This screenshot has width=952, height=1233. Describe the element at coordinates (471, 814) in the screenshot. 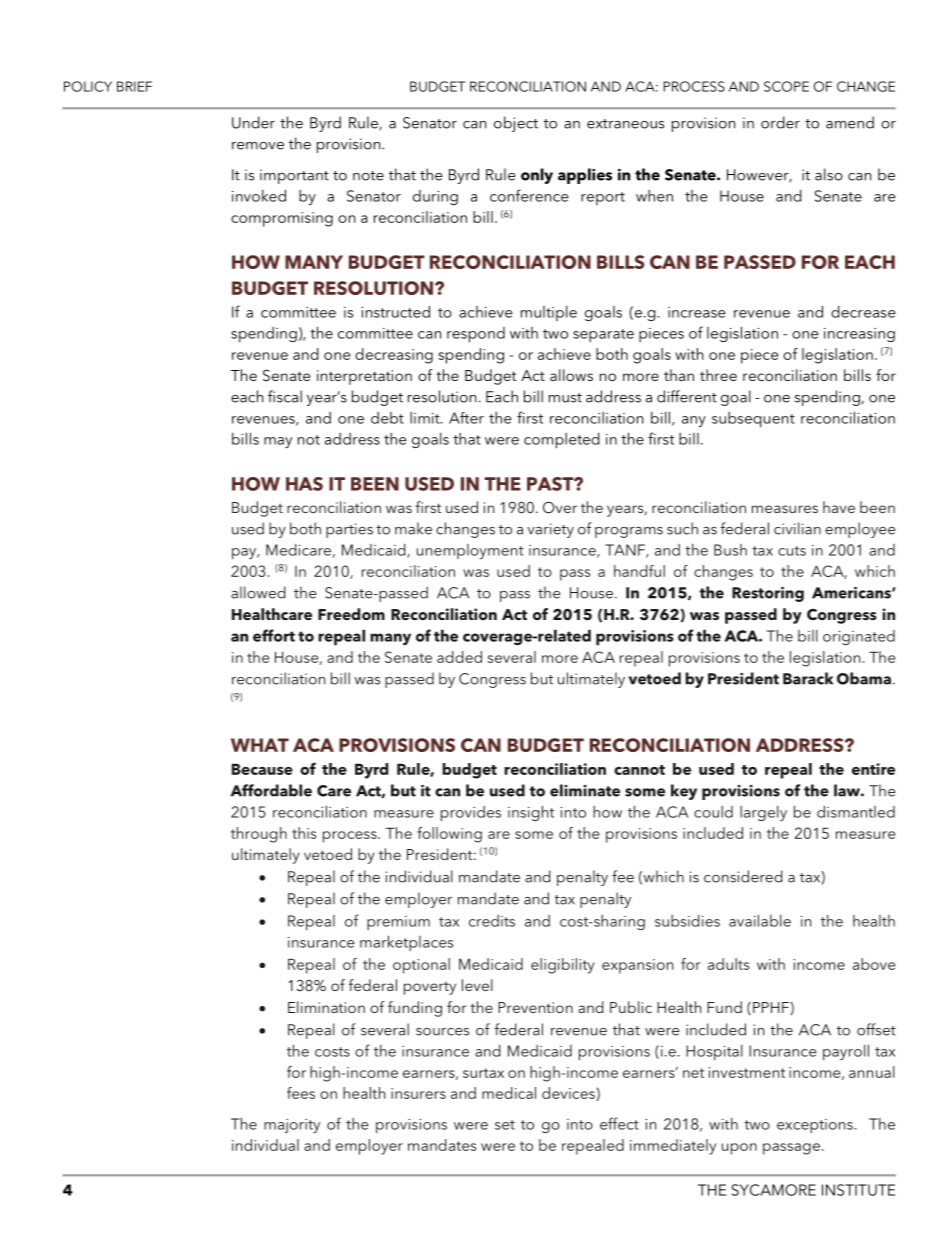

I see `provides` at that location.
